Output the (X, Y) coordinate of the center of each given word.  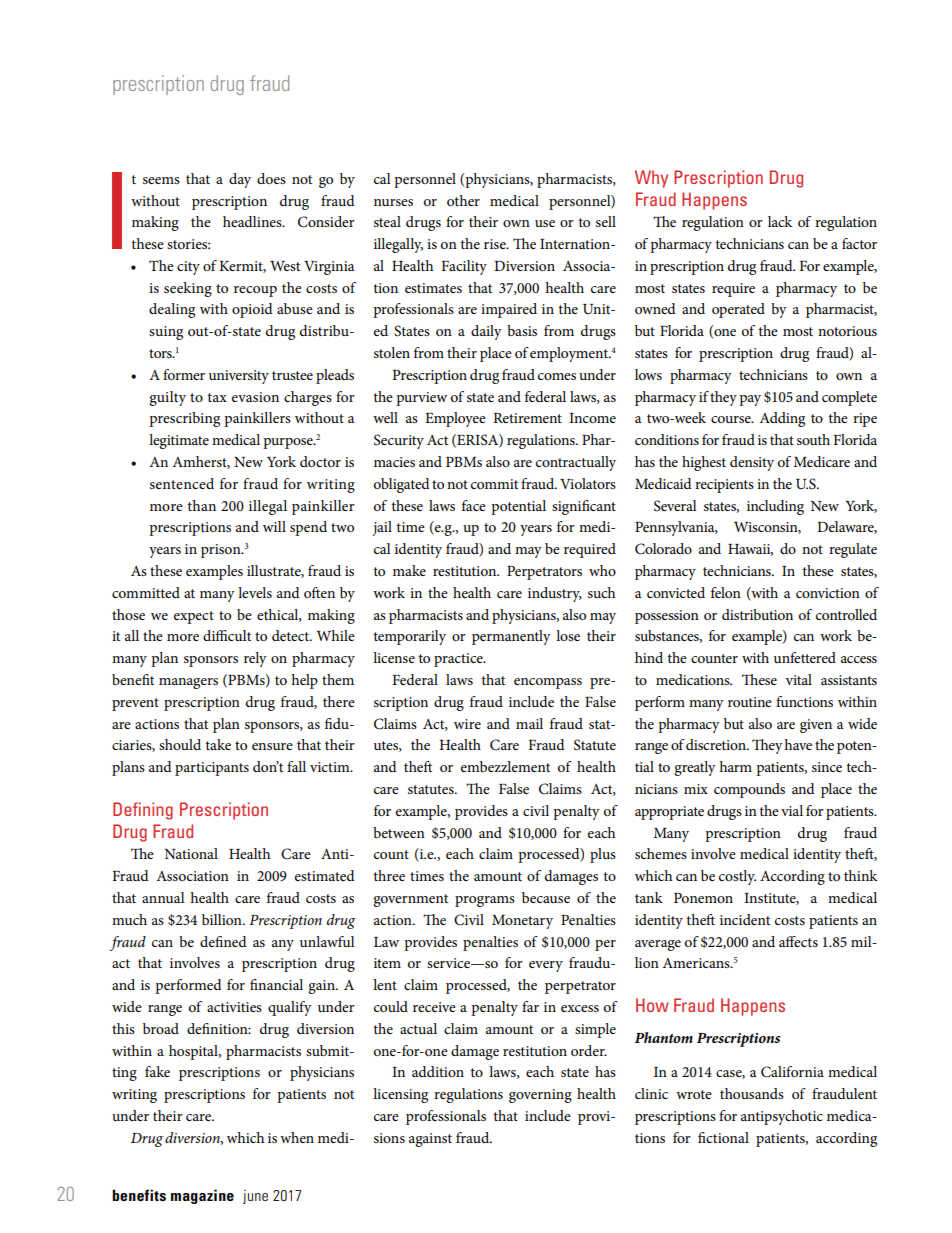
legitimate (179, 441)
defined (223, 941)
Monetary (522, 922)
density (752, 463)
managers (188, 683)
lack (780, 221)
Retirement (527, 418)
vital (799, 679)
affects (798, 941)
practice (459, 660)
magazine (202, 1196)
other (463, 200)
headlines (253, 221)
